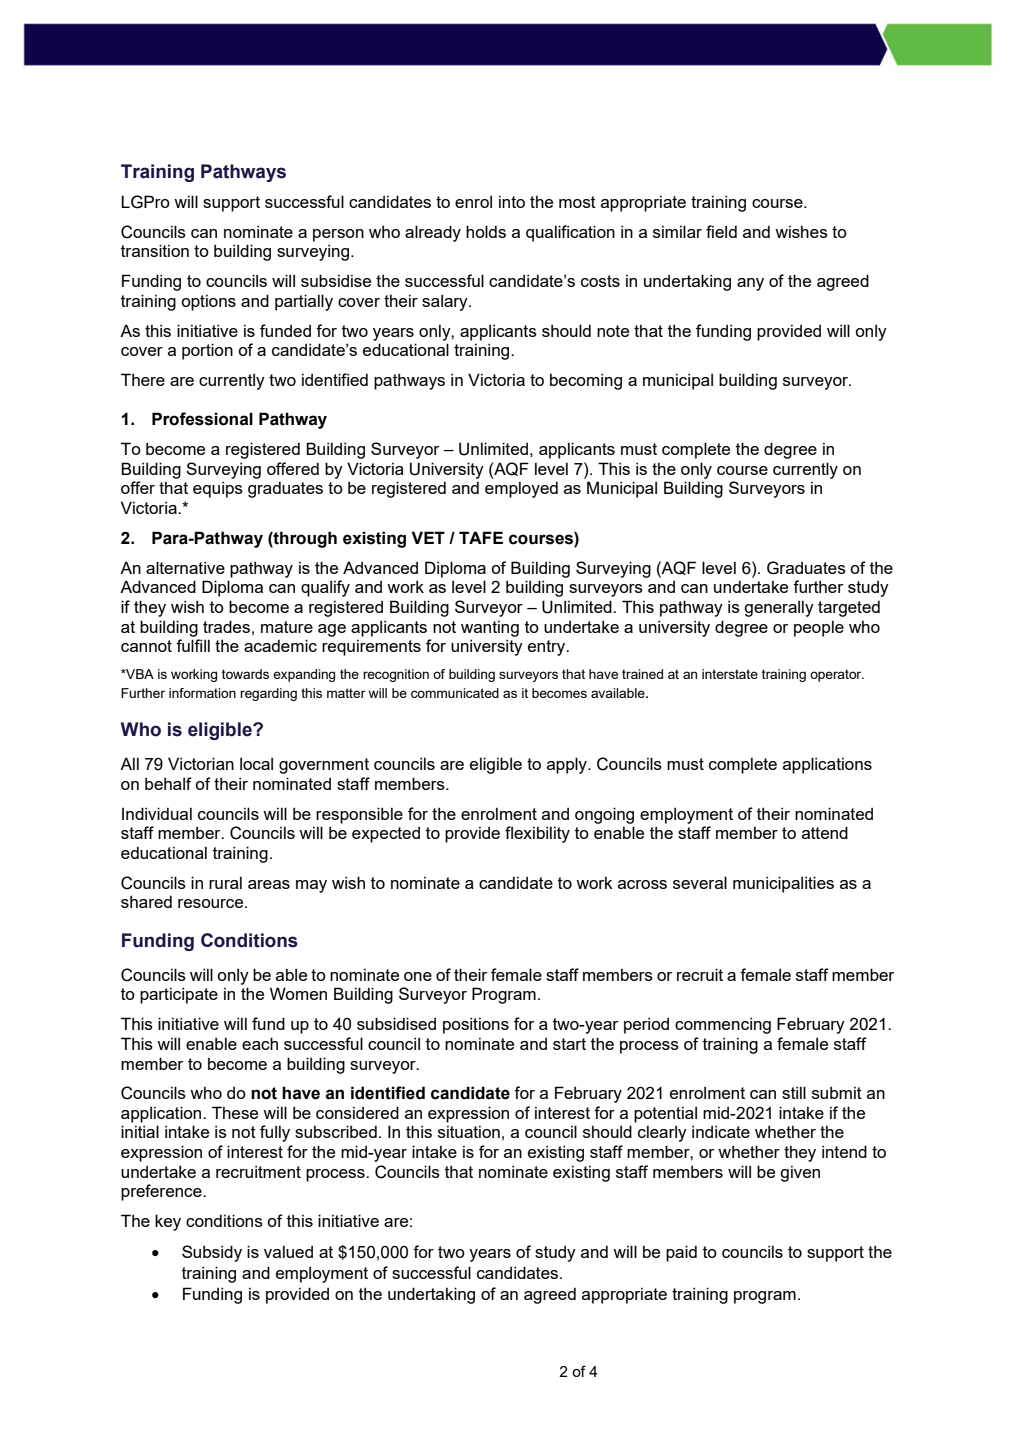 This document has height=1436, width=1015. Describe the element at coordinates (469, 1132) in the document. I see `situation` at that location.
